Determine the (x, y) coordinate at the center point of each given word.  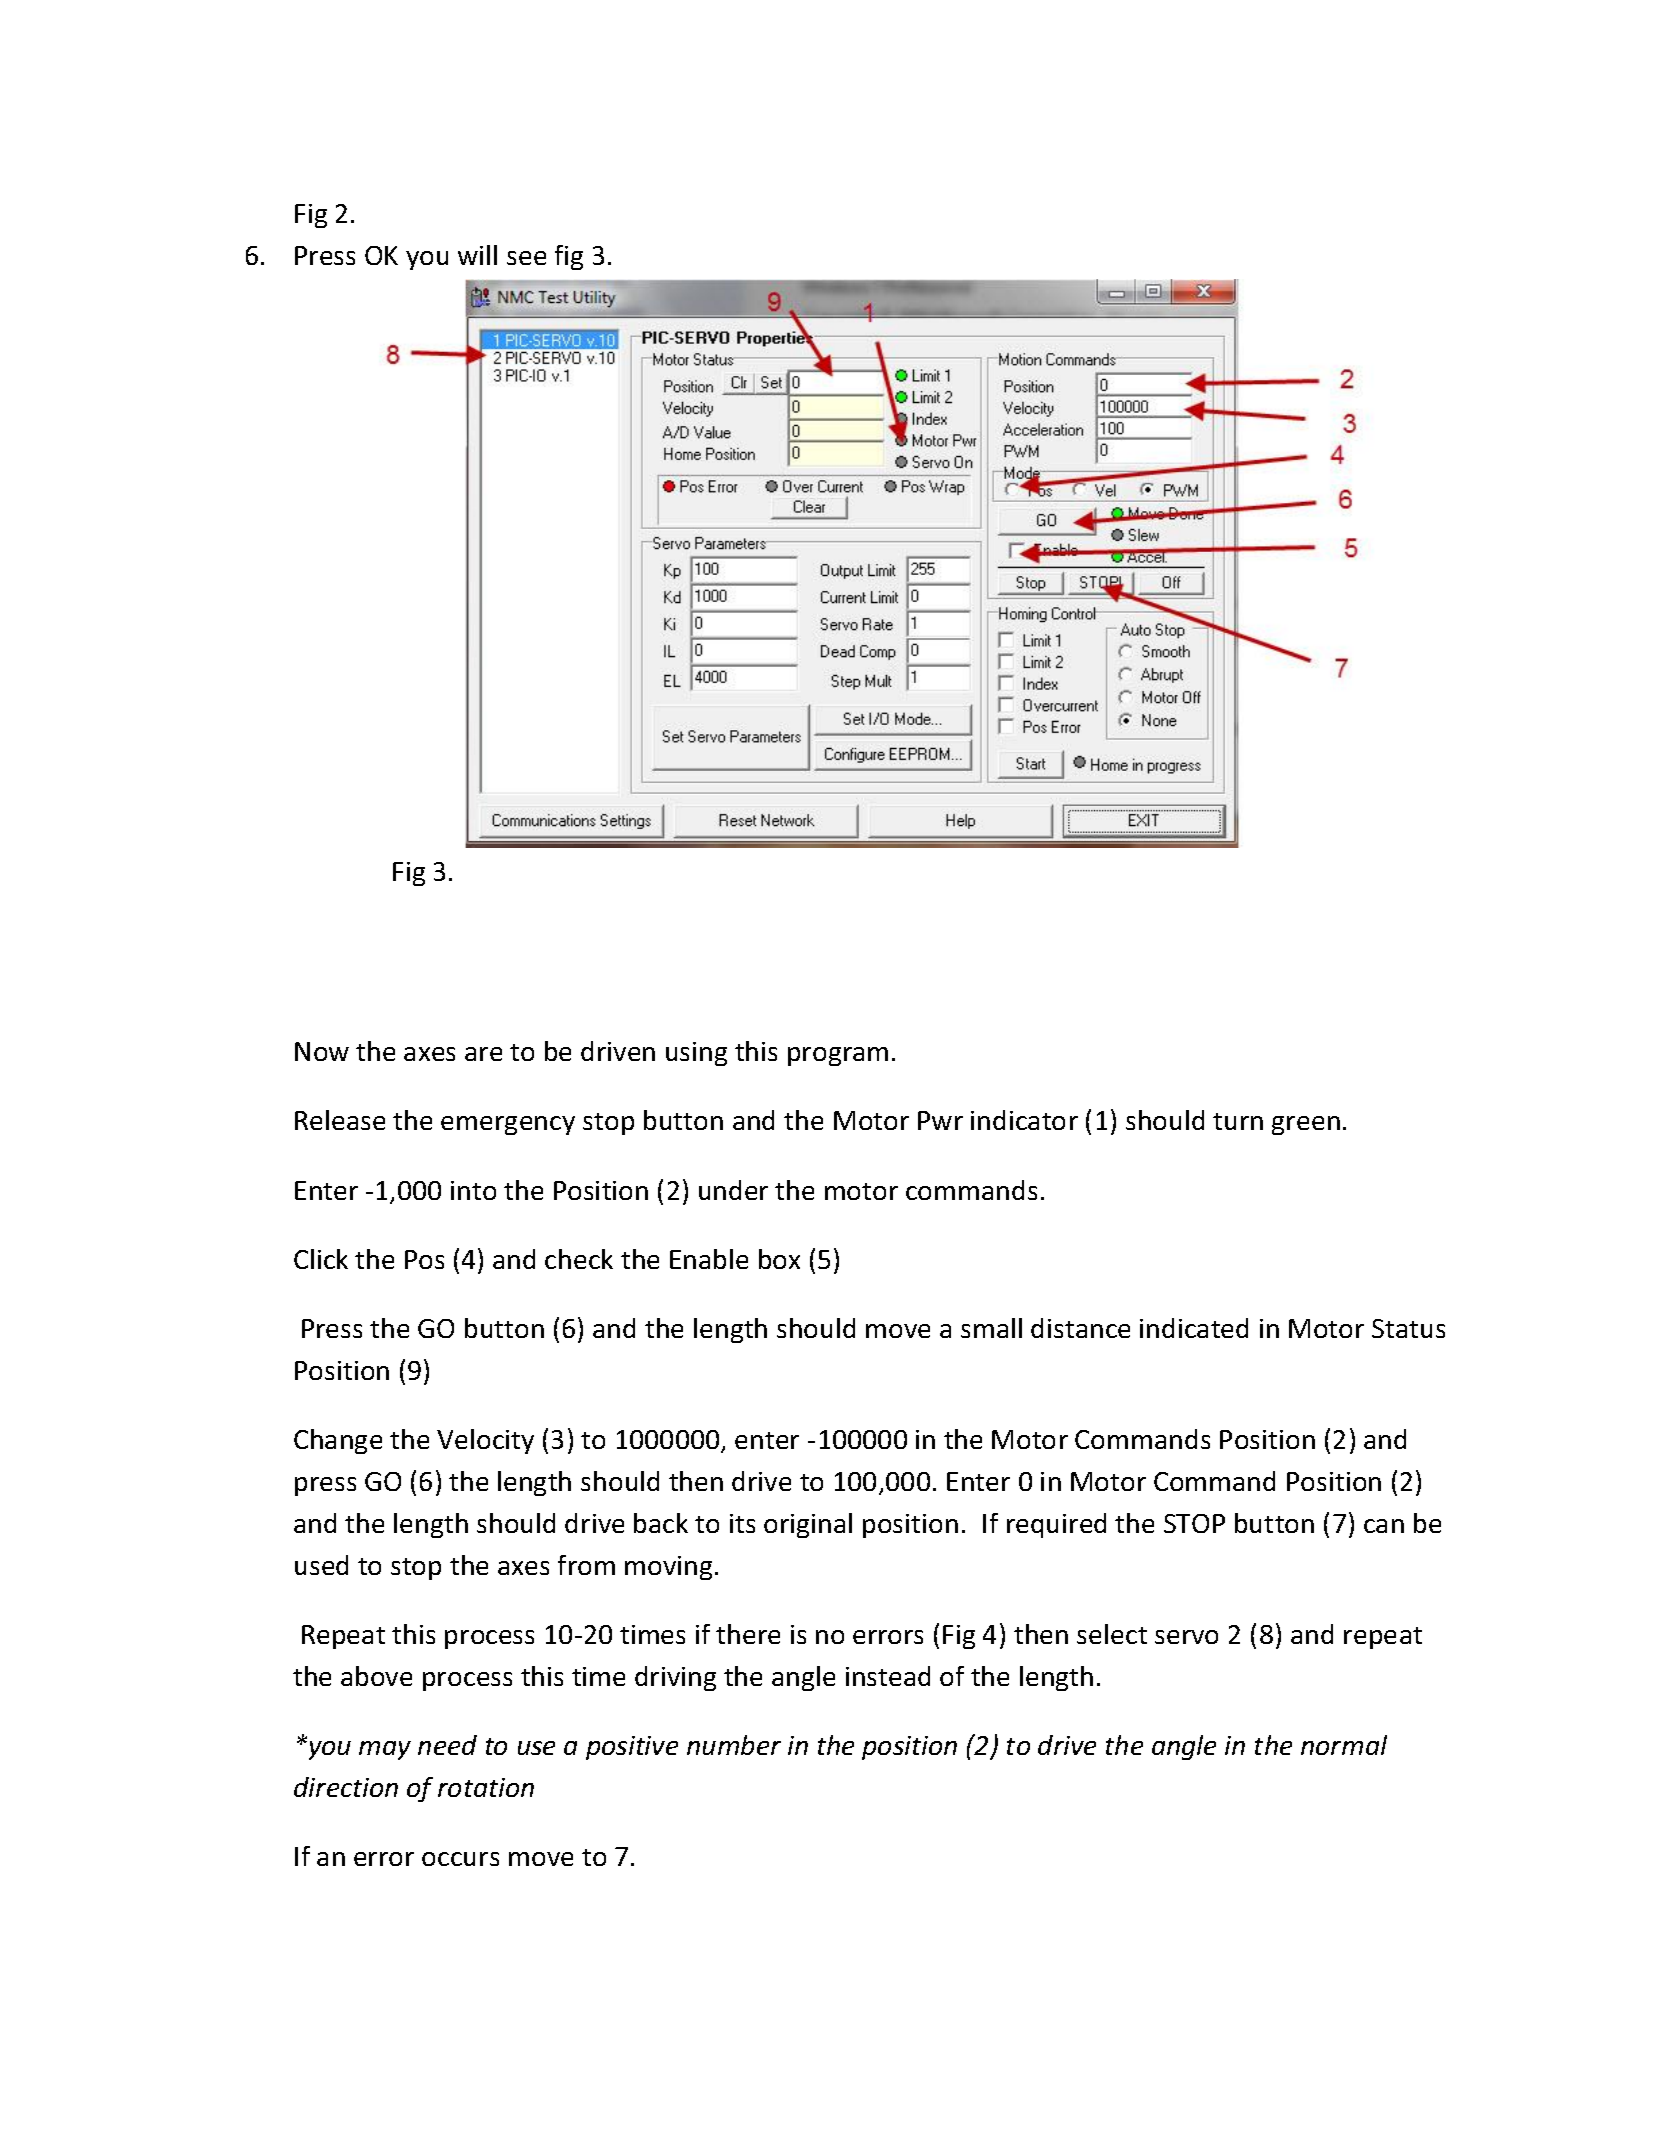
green (1306, 1125)
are (483, 1054)
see (526, 258)
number (734, 1745)
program (838, 1056)
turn (1238, 1121)
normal (1344, 1745)
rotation (486, 1787)
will (477, 255)
